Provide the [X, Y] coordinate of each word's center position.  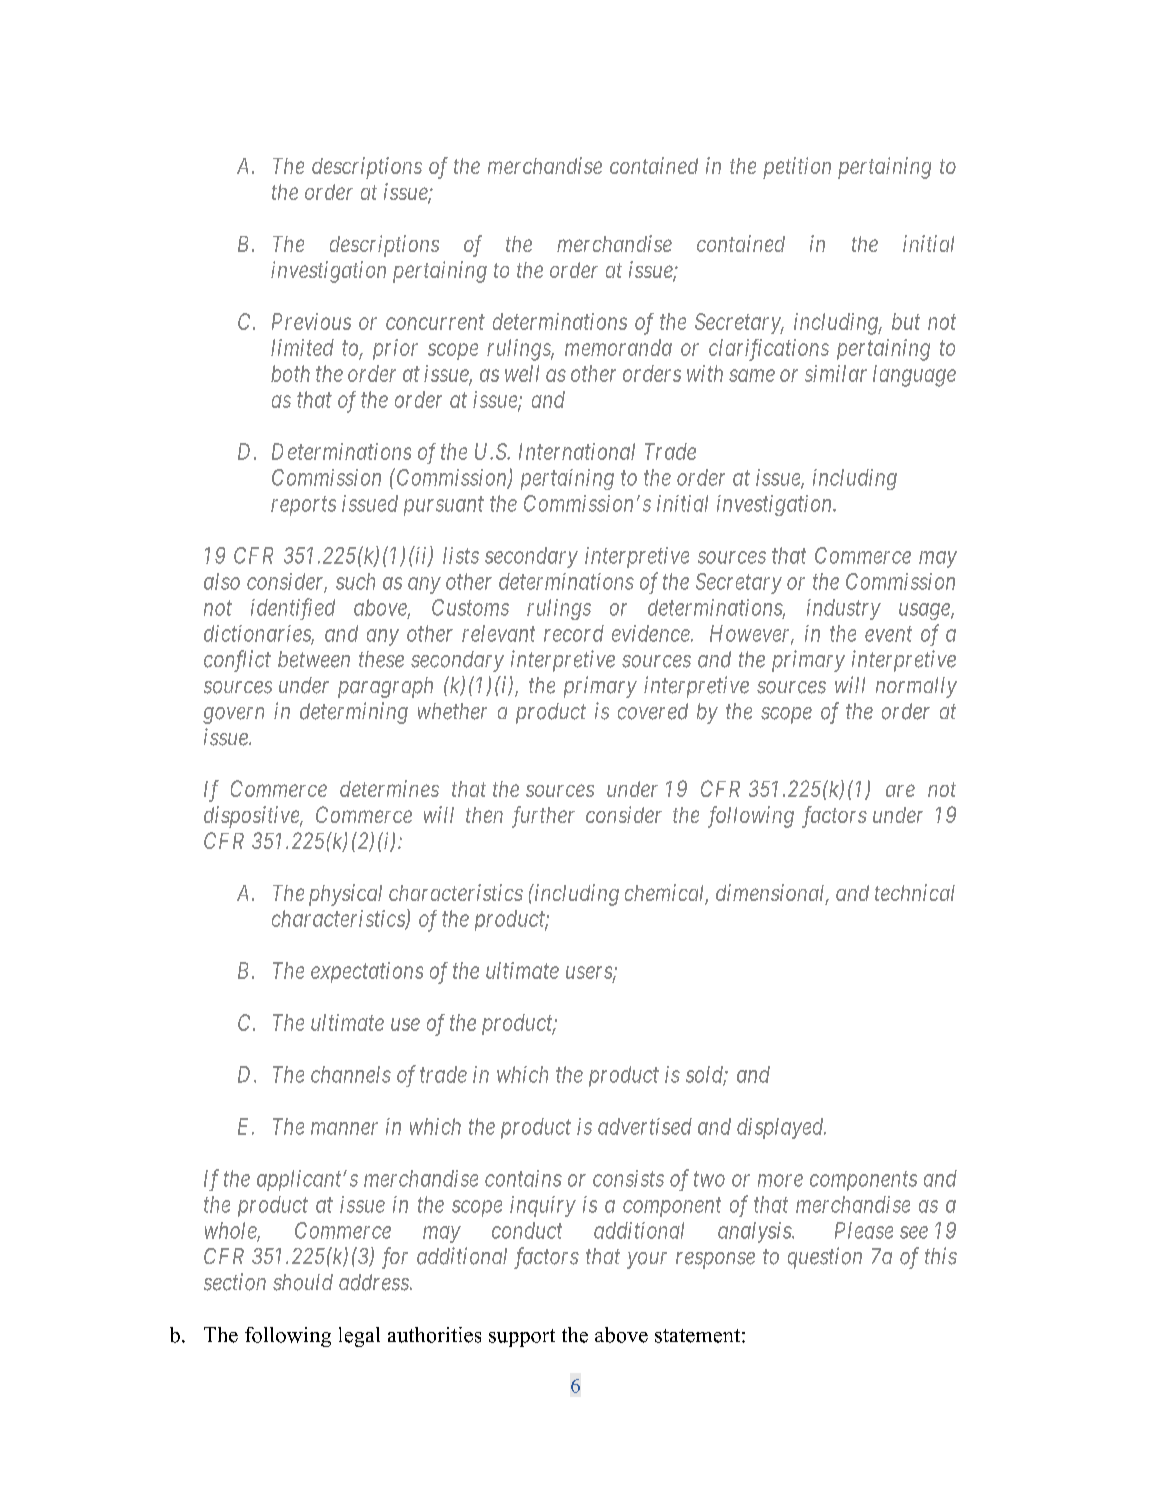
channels [351, 1074]
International [577, 451]
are [900, 791]
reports [303, 506]
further [543, 817]
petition [797, 168]
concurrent [435, 322]
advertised [645, 1126]
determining [354, 713]
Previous [311, 321]
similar [836, 373]
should [303, 1282]
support [522, 1338]
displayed [781, 1128]
